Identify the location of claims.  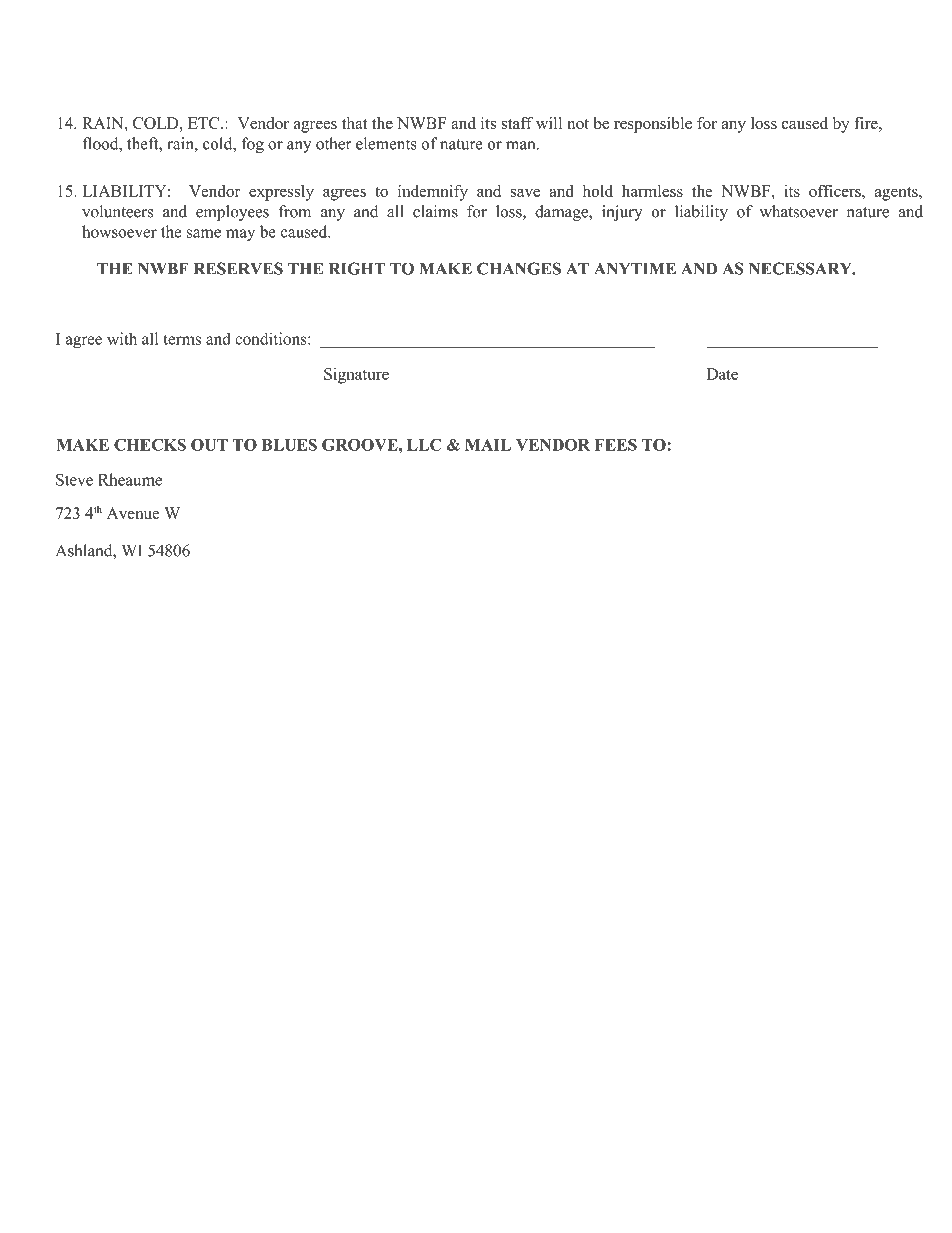
(435, 211).
